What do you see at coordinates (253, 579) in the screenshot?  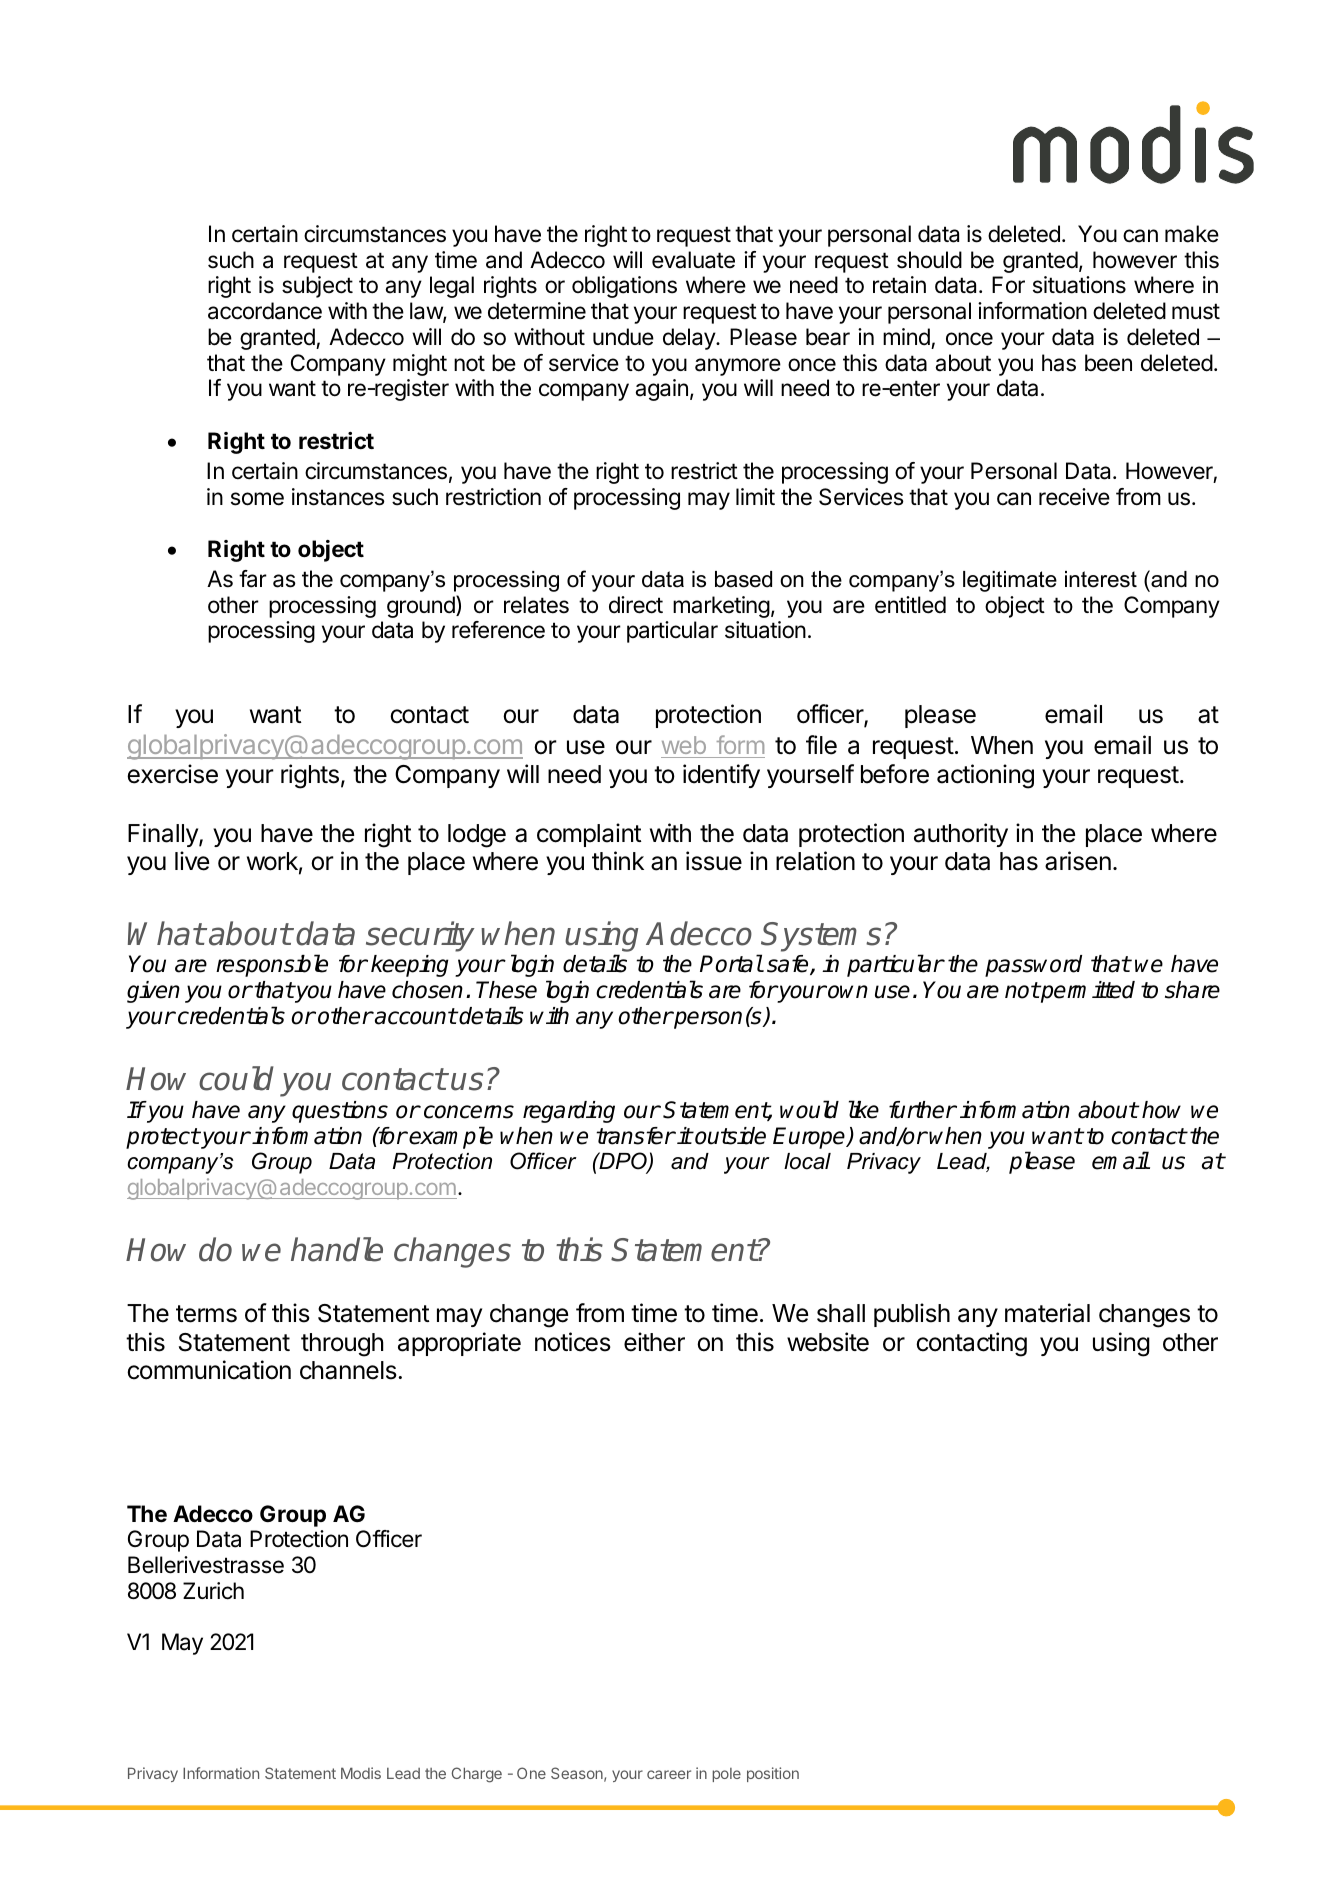 I see `far` at bounding box center [253, 579].
